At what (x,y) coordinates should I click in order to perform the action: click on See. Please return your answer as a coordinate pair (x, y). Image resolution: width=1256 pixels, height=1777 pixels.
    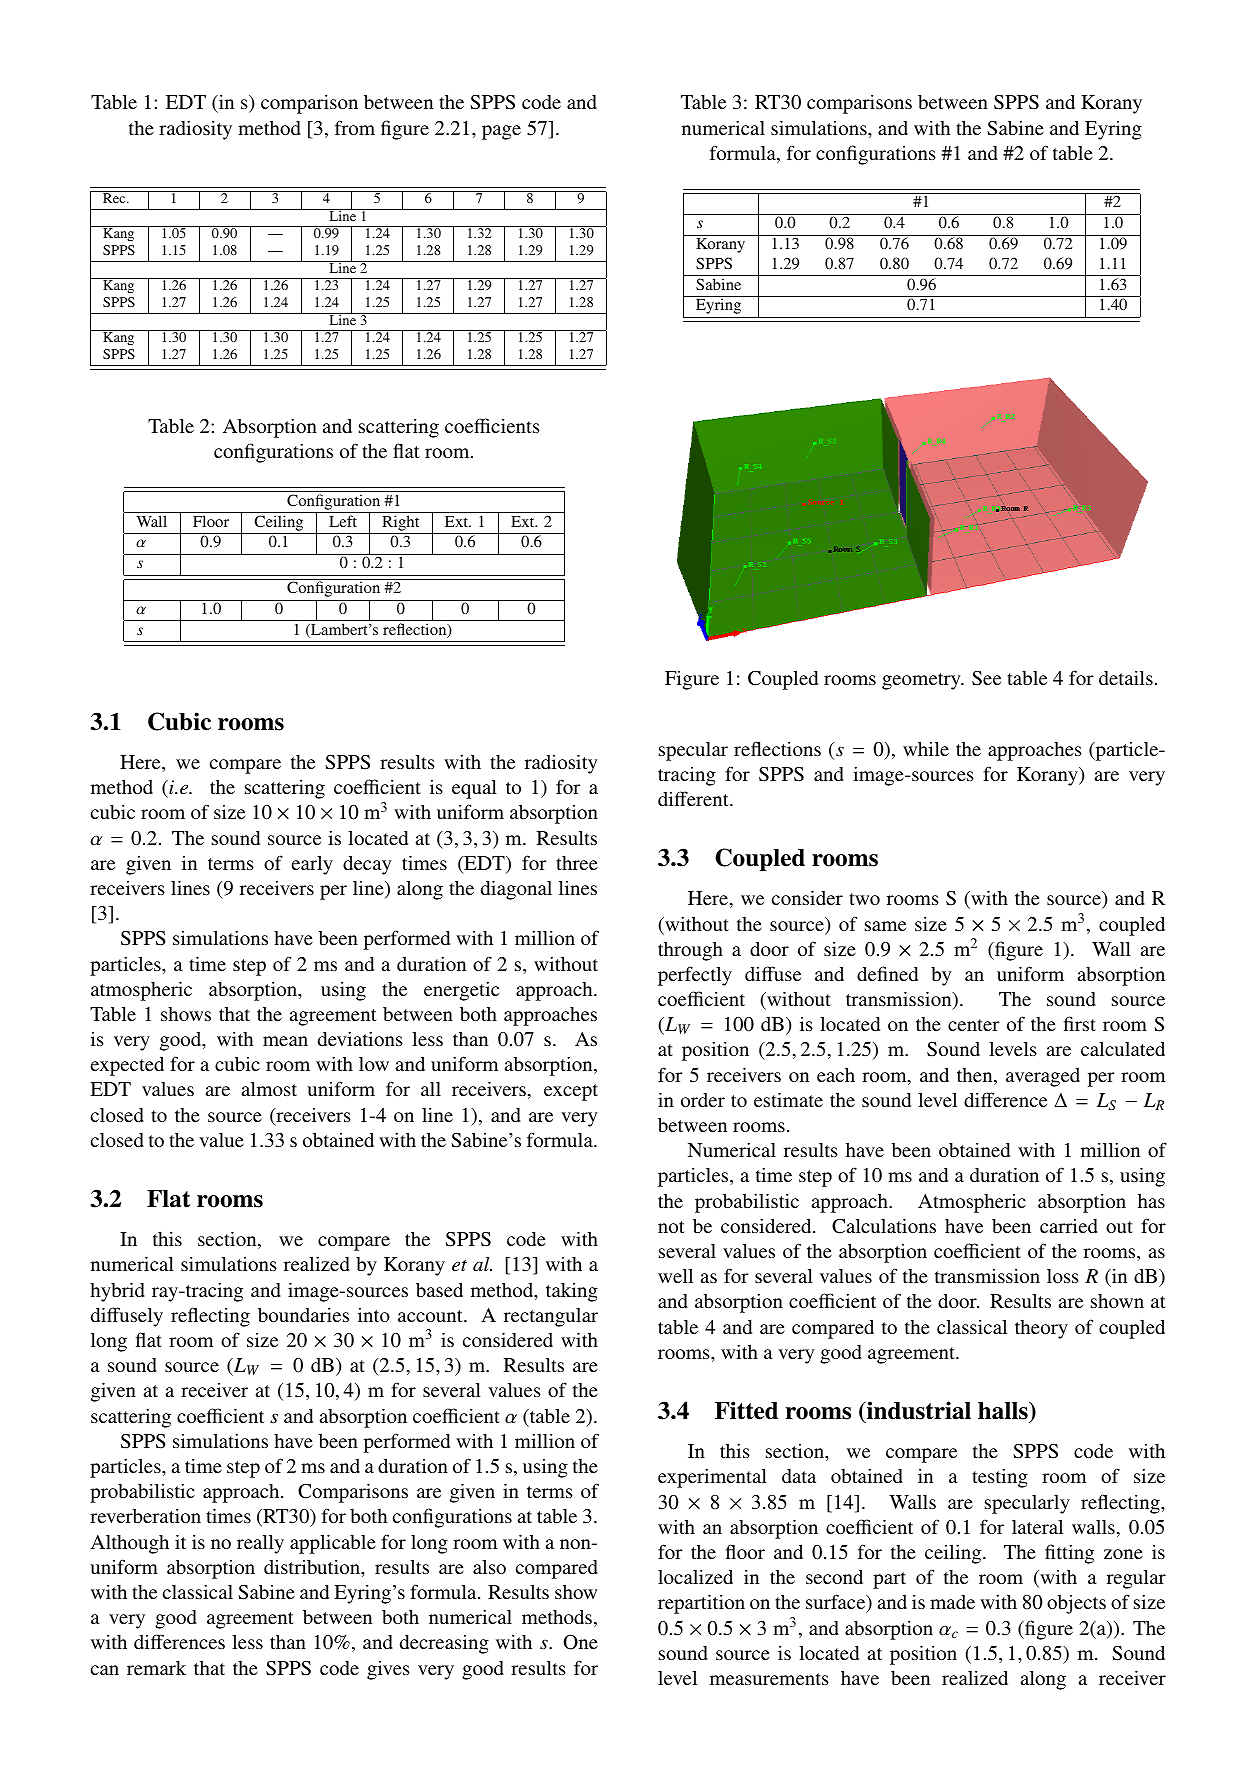
    Looking at the image, I should click on (986, 678).
